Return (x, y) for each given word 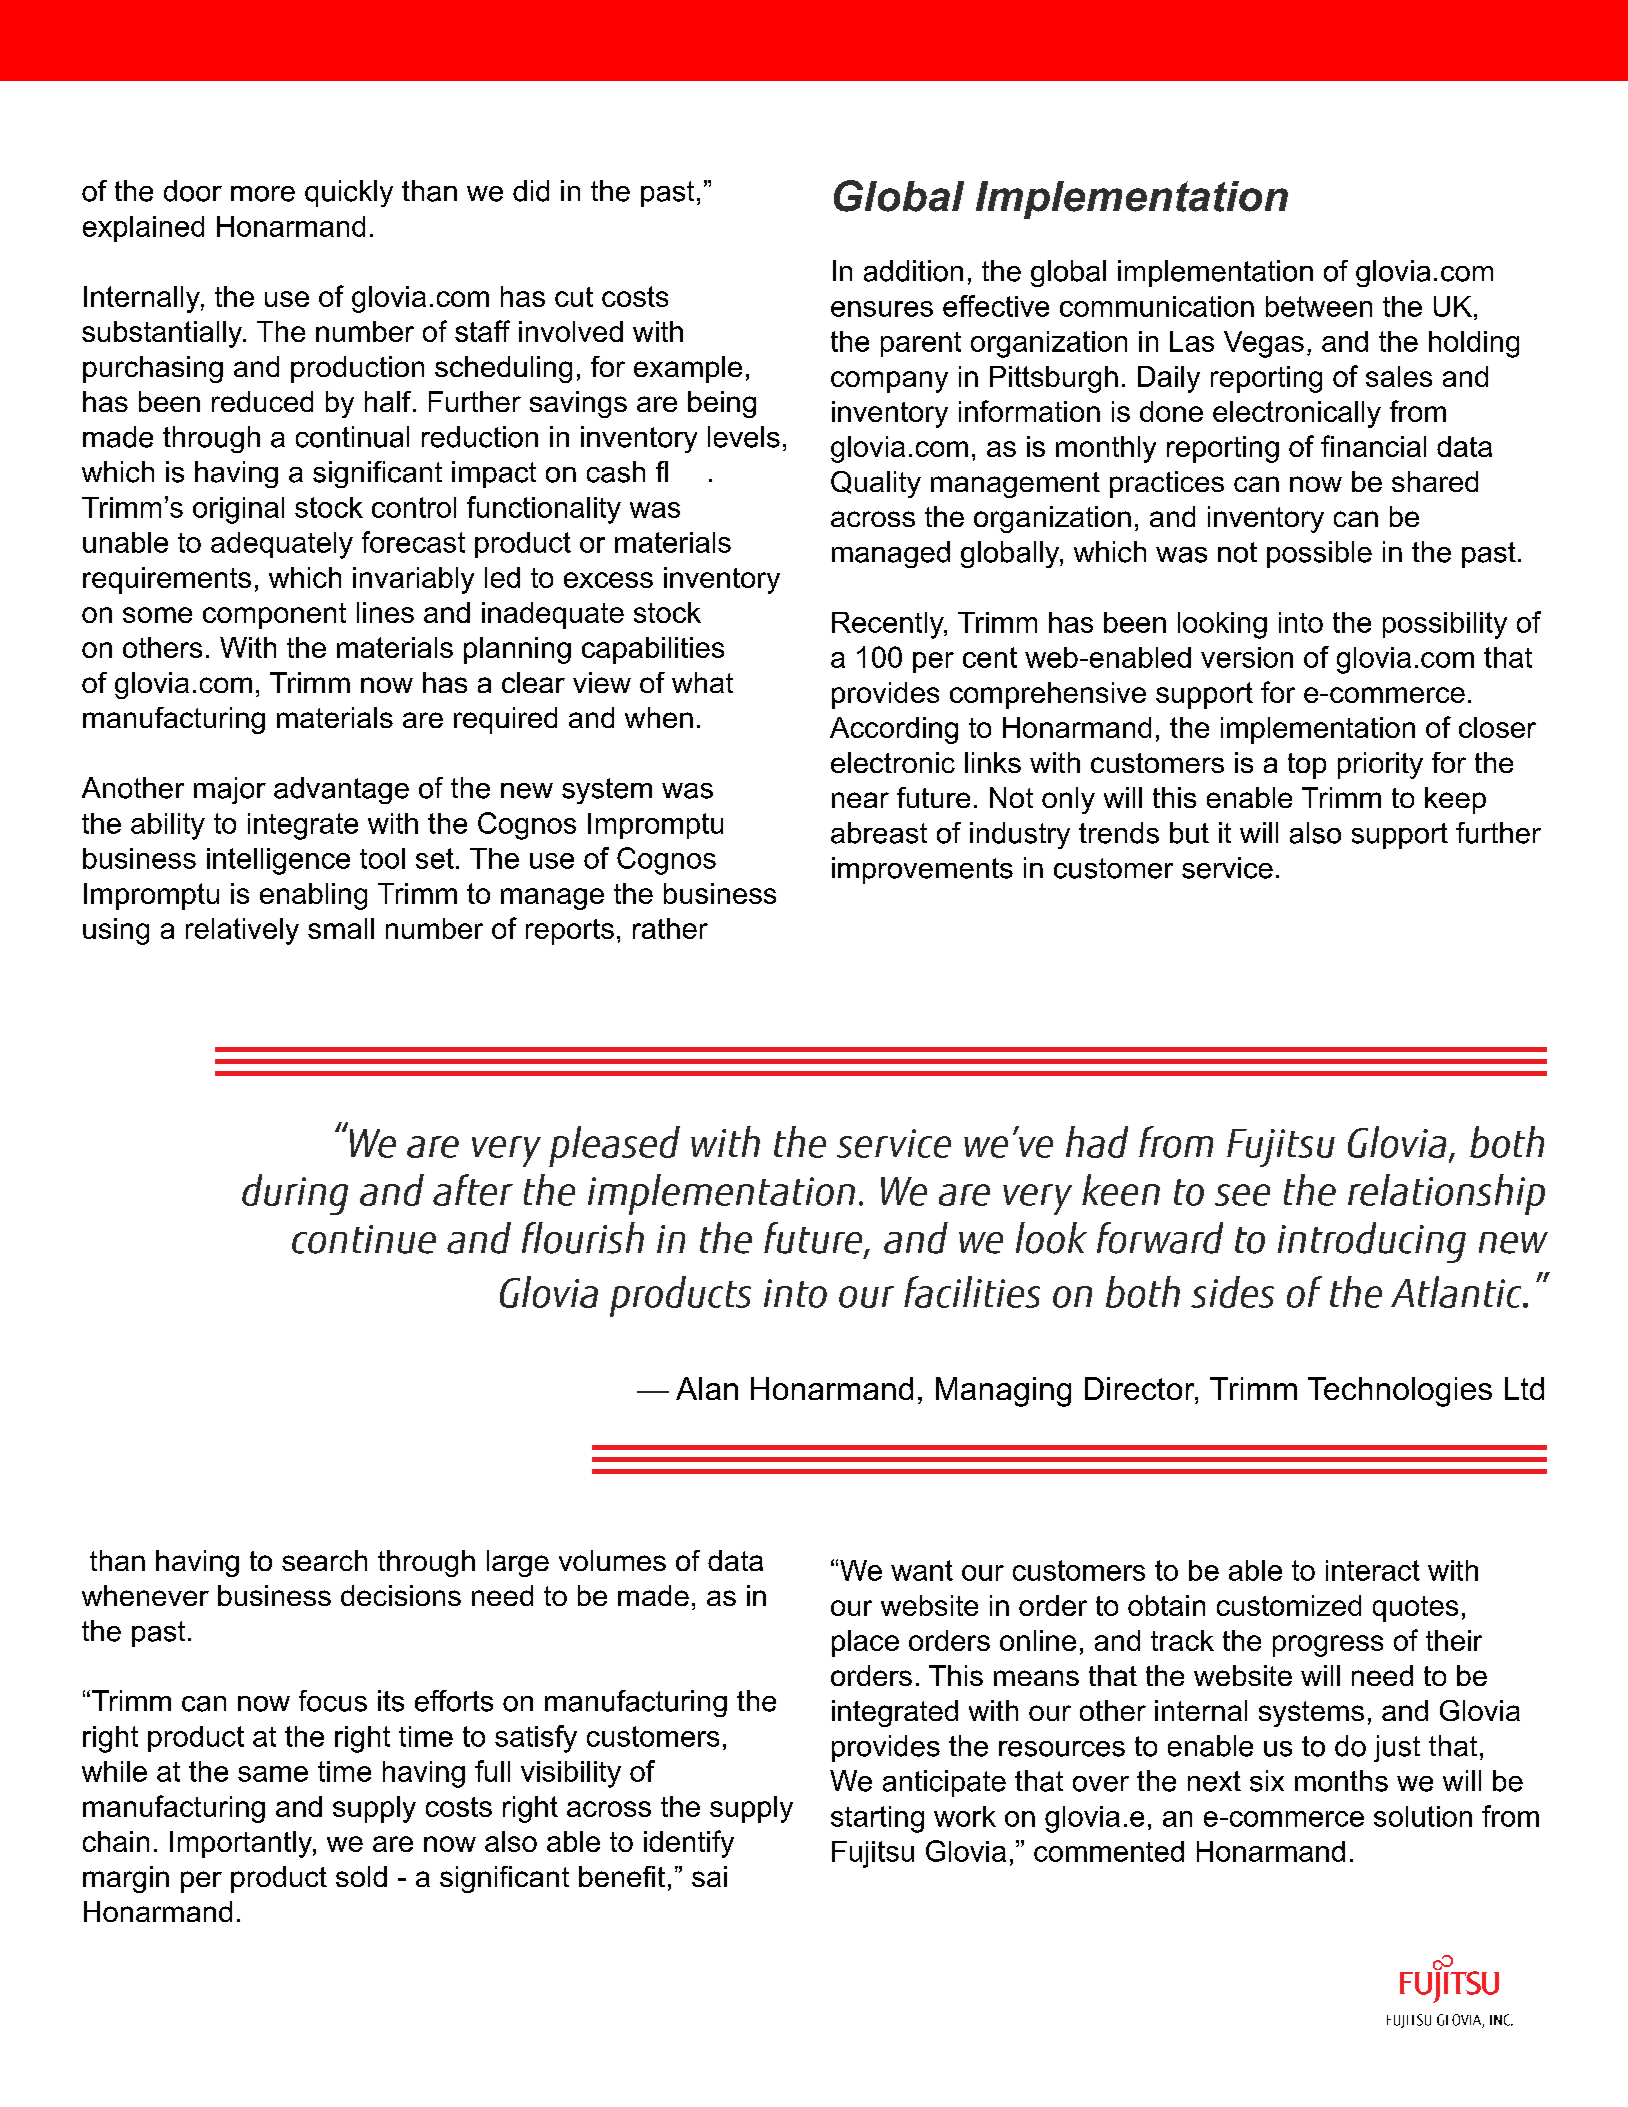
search (324, 1560)
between (1319, 306)
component (274, 616)
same (273, 1774)
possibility (1445, 625)
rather (670, 928)
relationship (1446, 1194)
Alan (707, 1388)
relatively (242, 931)
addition (913, 271)
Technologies (1400, 1392)
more (263, 194)
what (702, 682)
